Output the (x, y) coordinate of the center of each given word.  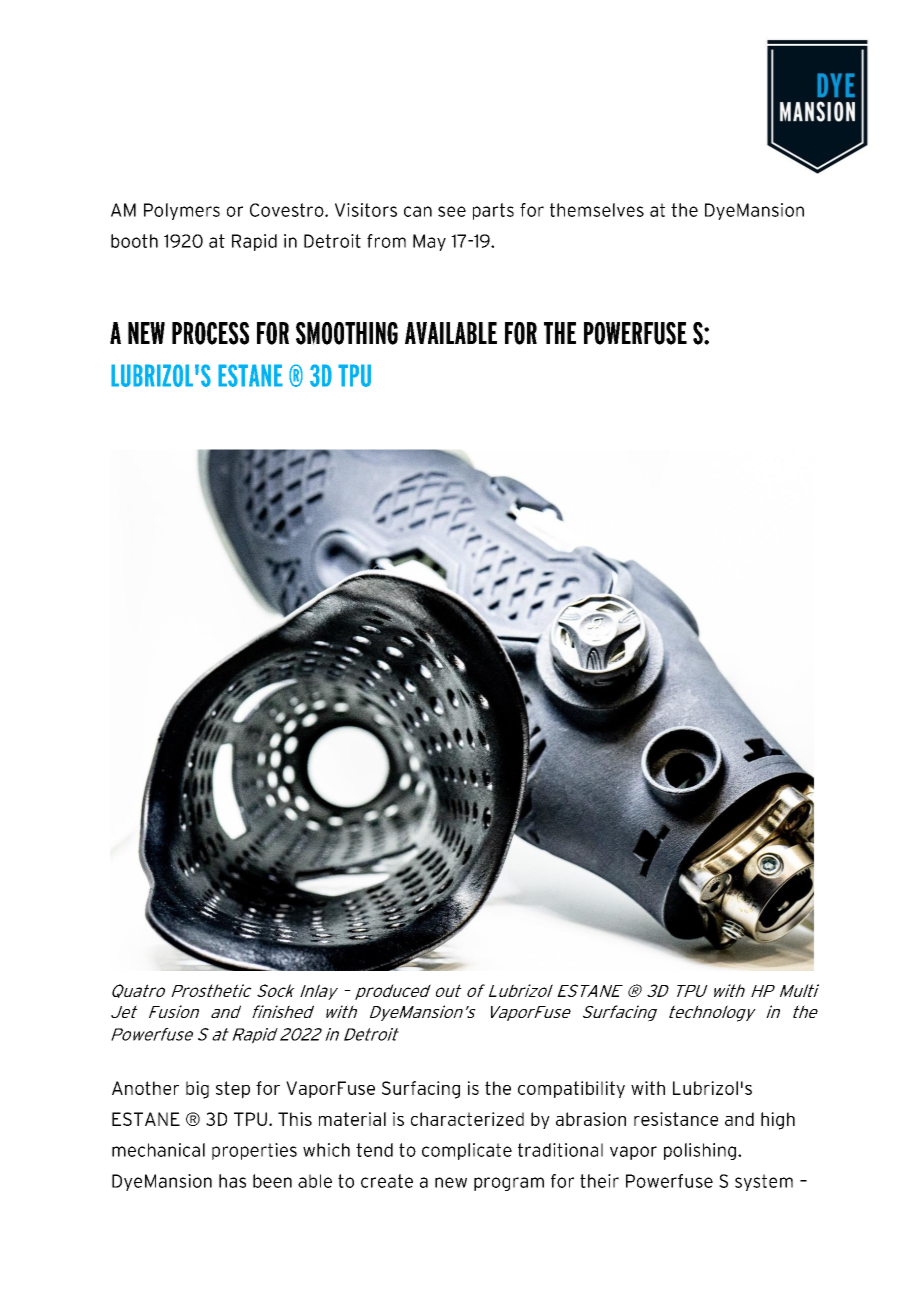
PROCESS (210, 333)
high (778, 1121)
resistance (676, 1119)
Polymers (182, 211)
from (386, 241)
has (232, 1181)
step (233, 1090)
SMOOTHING (347, 333)
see (452, 211)
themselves (597, 210)
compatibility (571, 1089)
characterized (467, 1119)
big (197, 1090)
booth (134, 241)
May (429, 242)
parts (493, 211)
